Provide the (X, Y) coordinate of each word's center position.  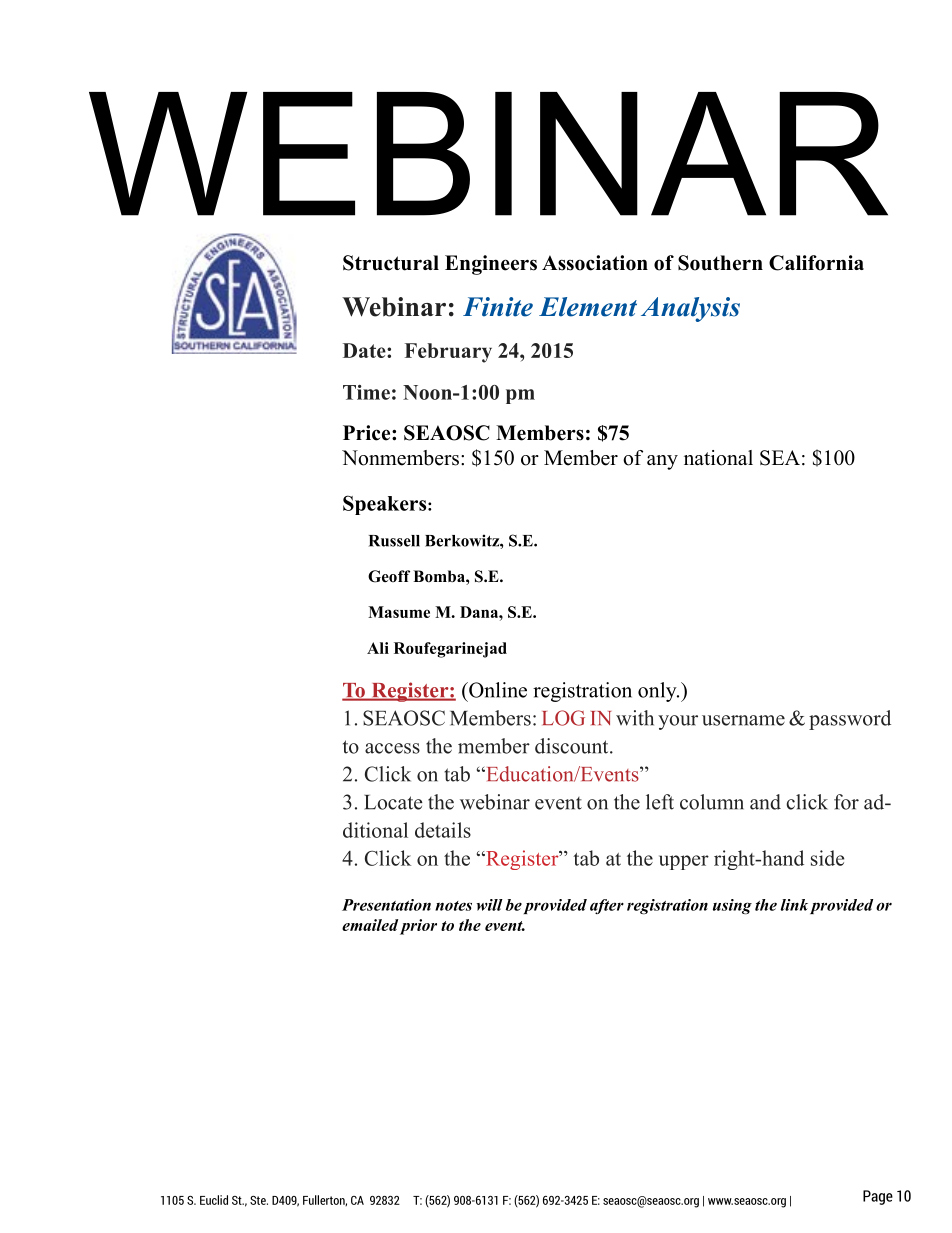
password (850, 720)
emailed (370, 925)
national (718, 458)
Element (588, 307)
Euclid (214, 1200)
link (794, 905)
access (392, 748)
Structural (391, 263)
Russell (394, 541)
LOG (563, 718)
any (662, 462)
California (816, 263)
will (490, 905)
